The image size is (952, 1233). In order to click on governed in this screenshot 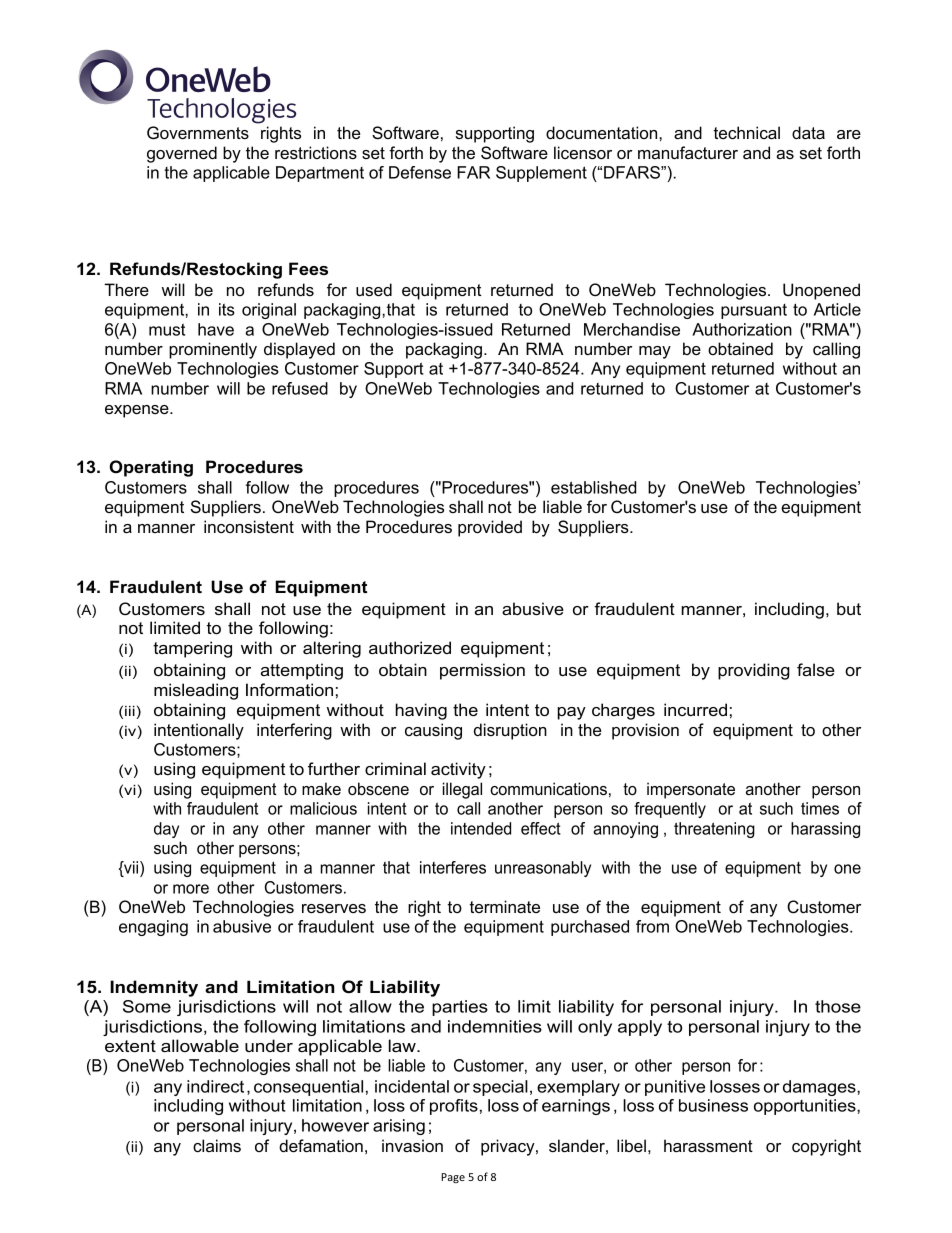, I will do `click(182, 154)`.
